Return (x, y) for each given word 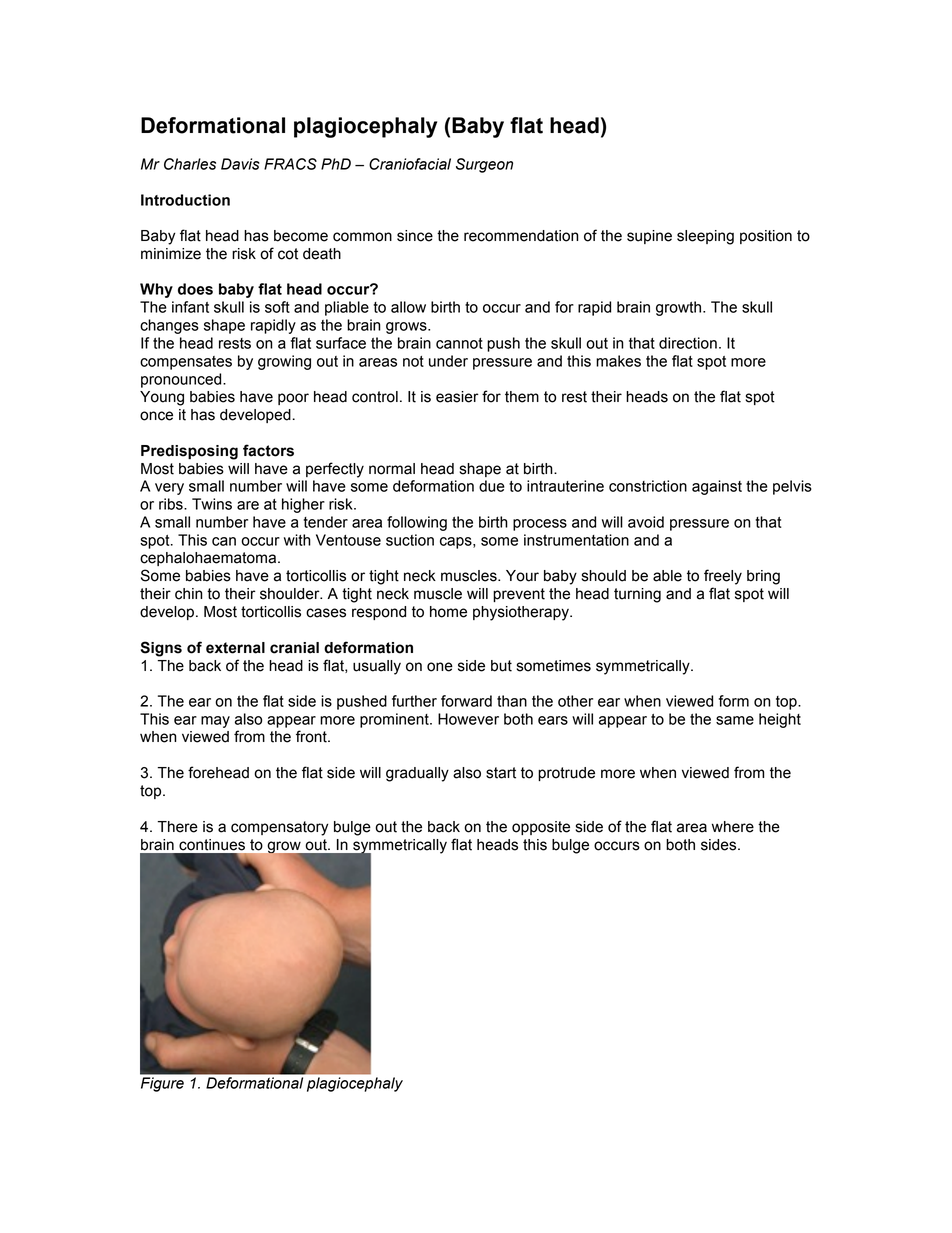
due (492, 486)
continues (212, 845)
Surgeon (484, 165)
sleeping (705, 237)
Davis (240, 164)
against (717, 487)
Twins (212, 504)
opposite (541, 828)
